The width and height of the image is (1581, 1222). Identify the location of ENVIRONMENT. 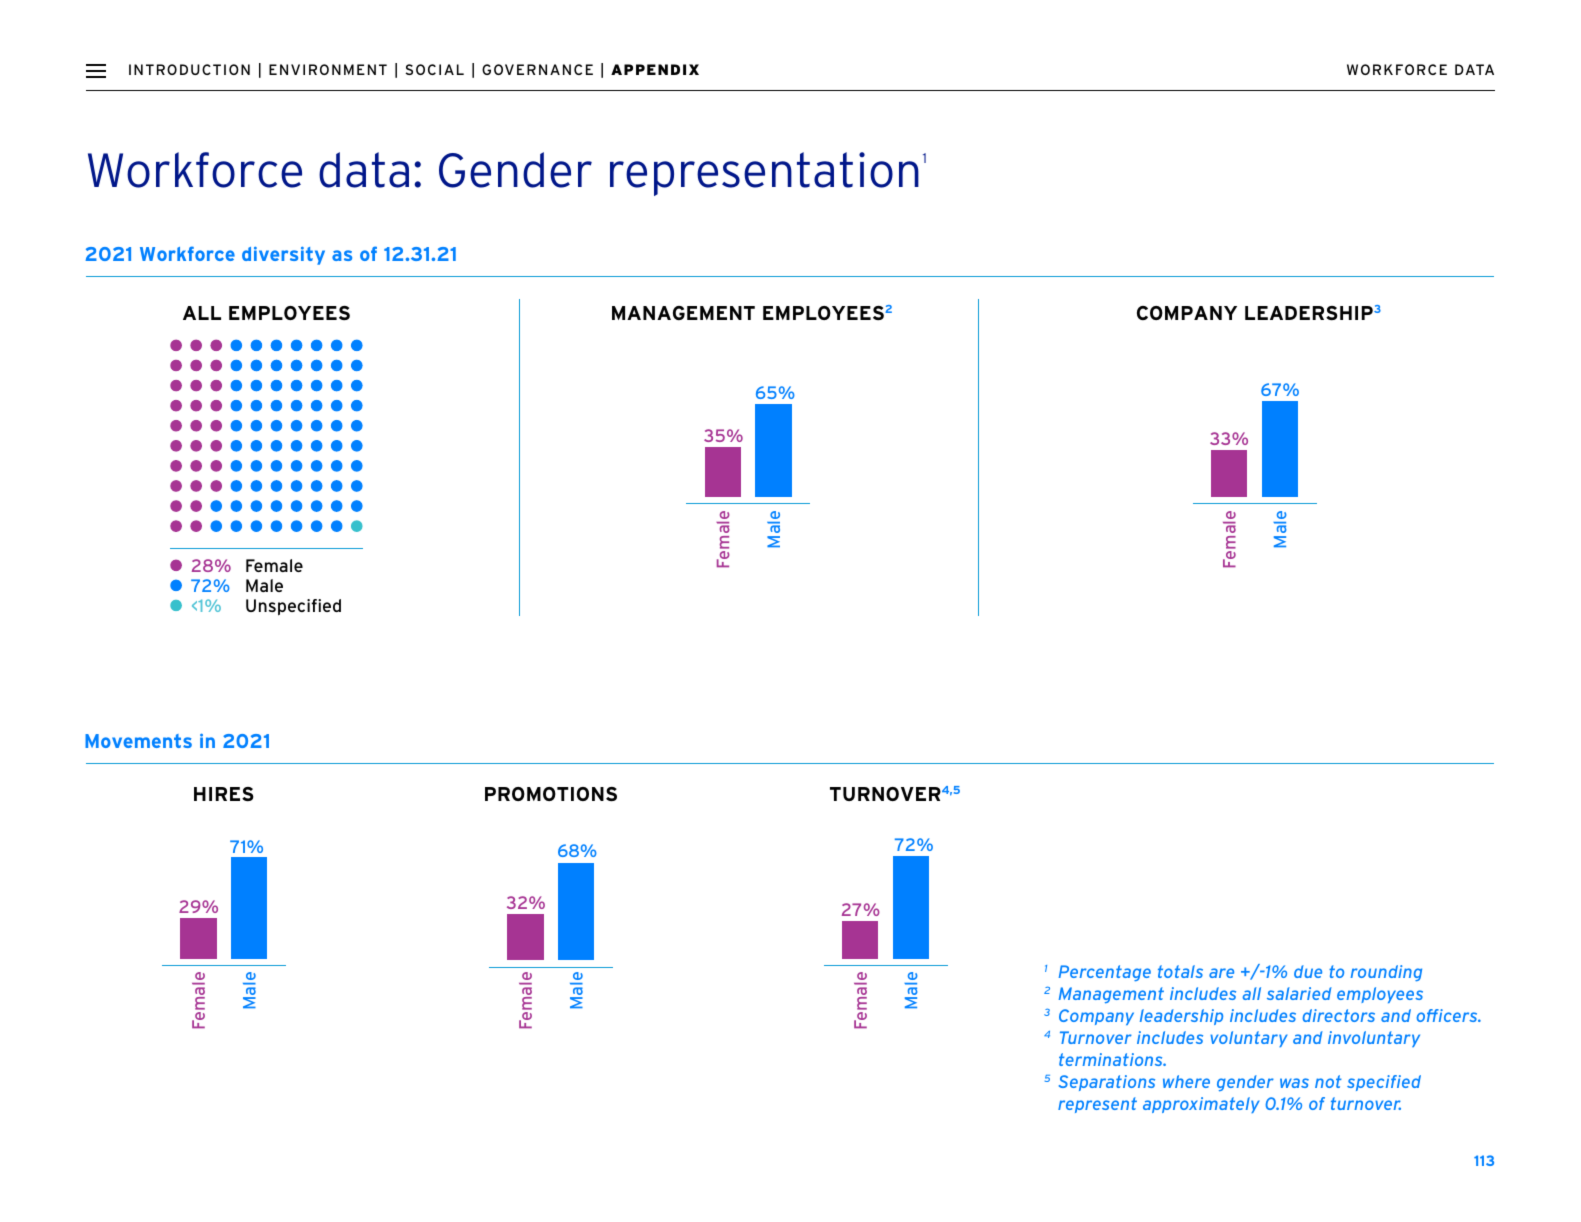
(328, 69).
